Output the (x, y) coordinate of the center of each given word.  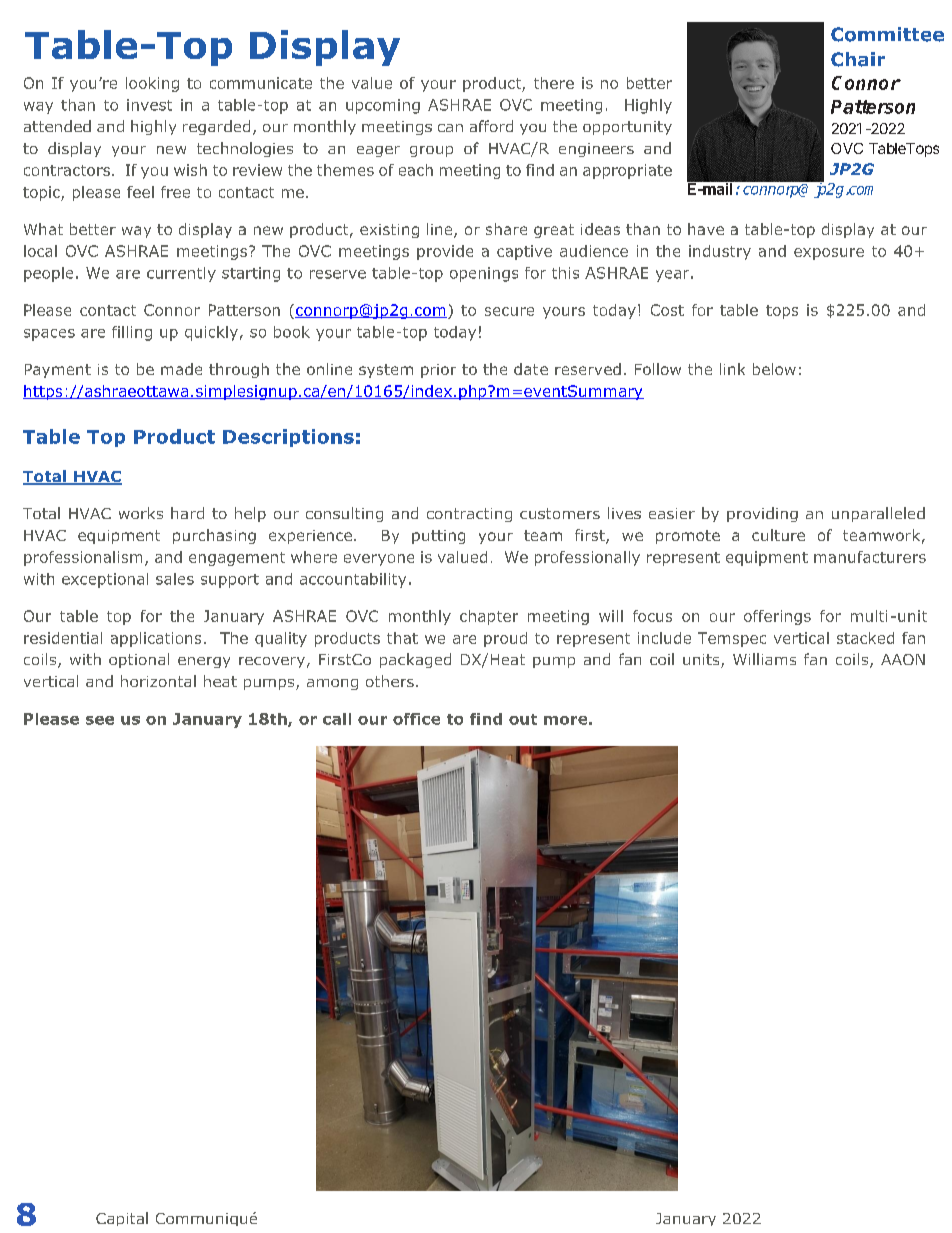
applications (156, 639)
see (100, 720)
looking (152, 84)
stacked (865, 638)
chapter (489, 617)
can (450, 128)
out (523, 719)
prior (438, 371)
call (337, 719)
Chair (858, 59)
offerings (777, 617)
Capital (122, 1219)
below (774, 369)
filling (132, 333)
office (416, 719)
